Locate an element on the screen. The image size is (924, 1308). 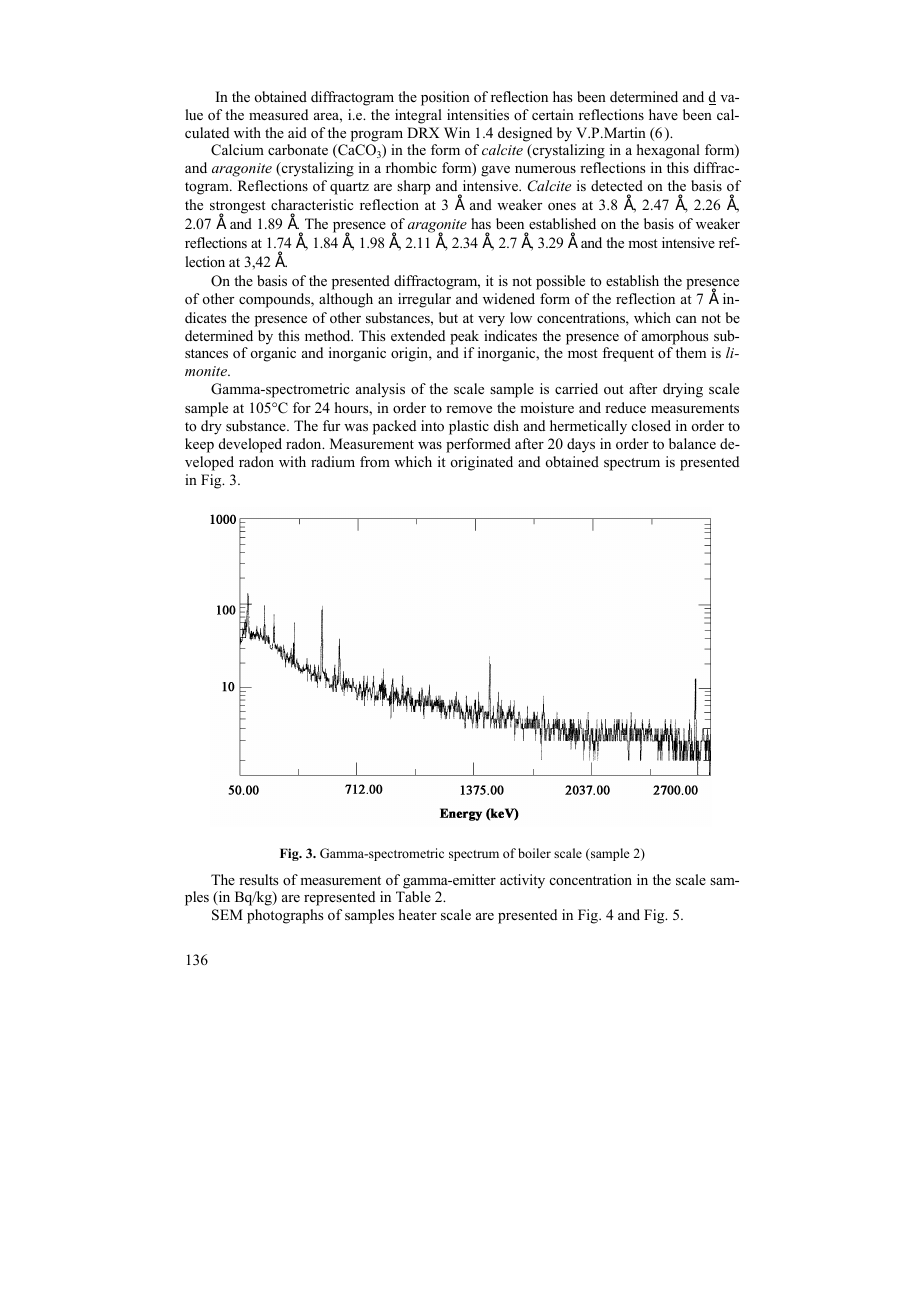
compounds is located at coordinates (275, 300).
